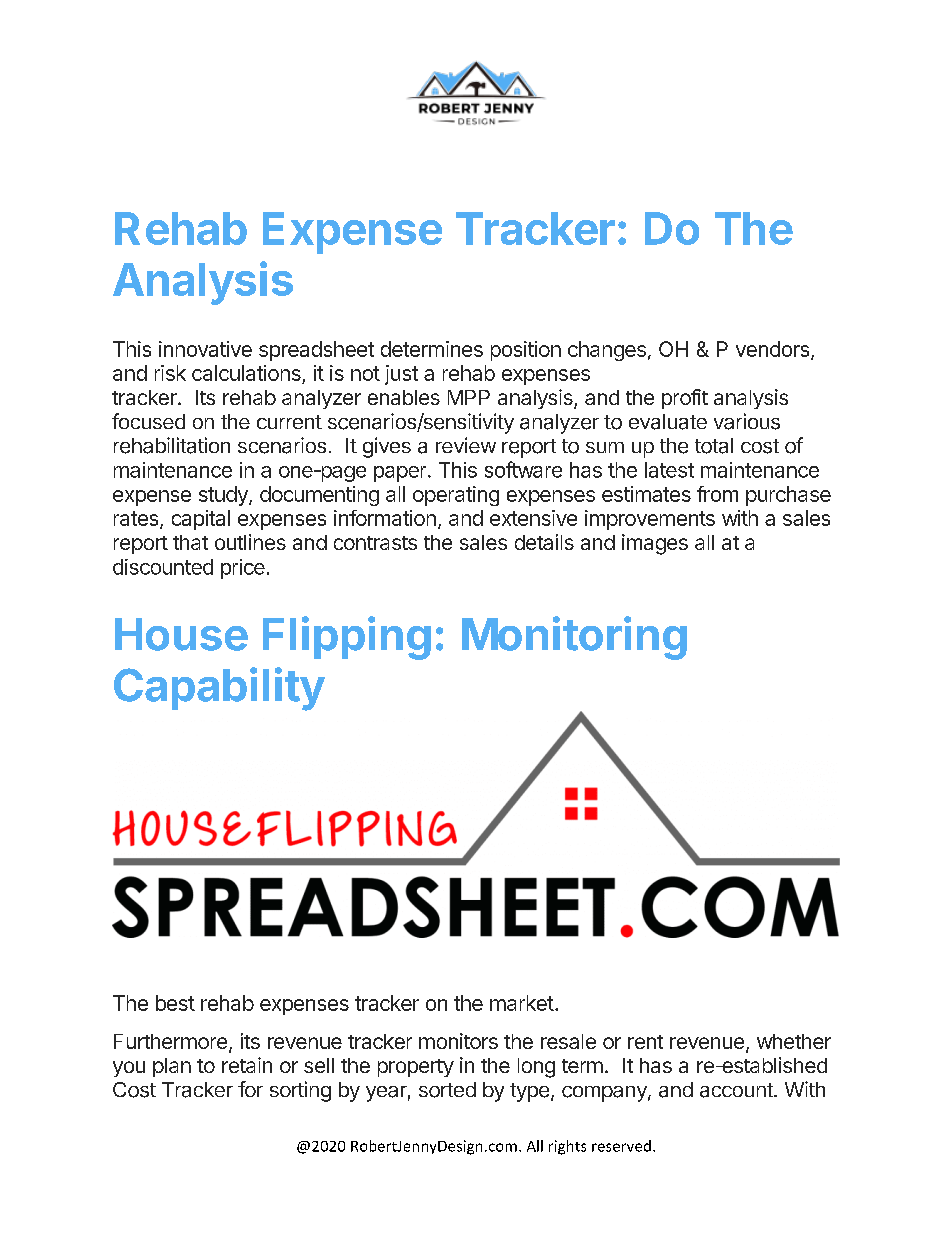  What do you see at coordinates (469, 397) in the page?
I see `MPP` at bounding box center [469, 397].
